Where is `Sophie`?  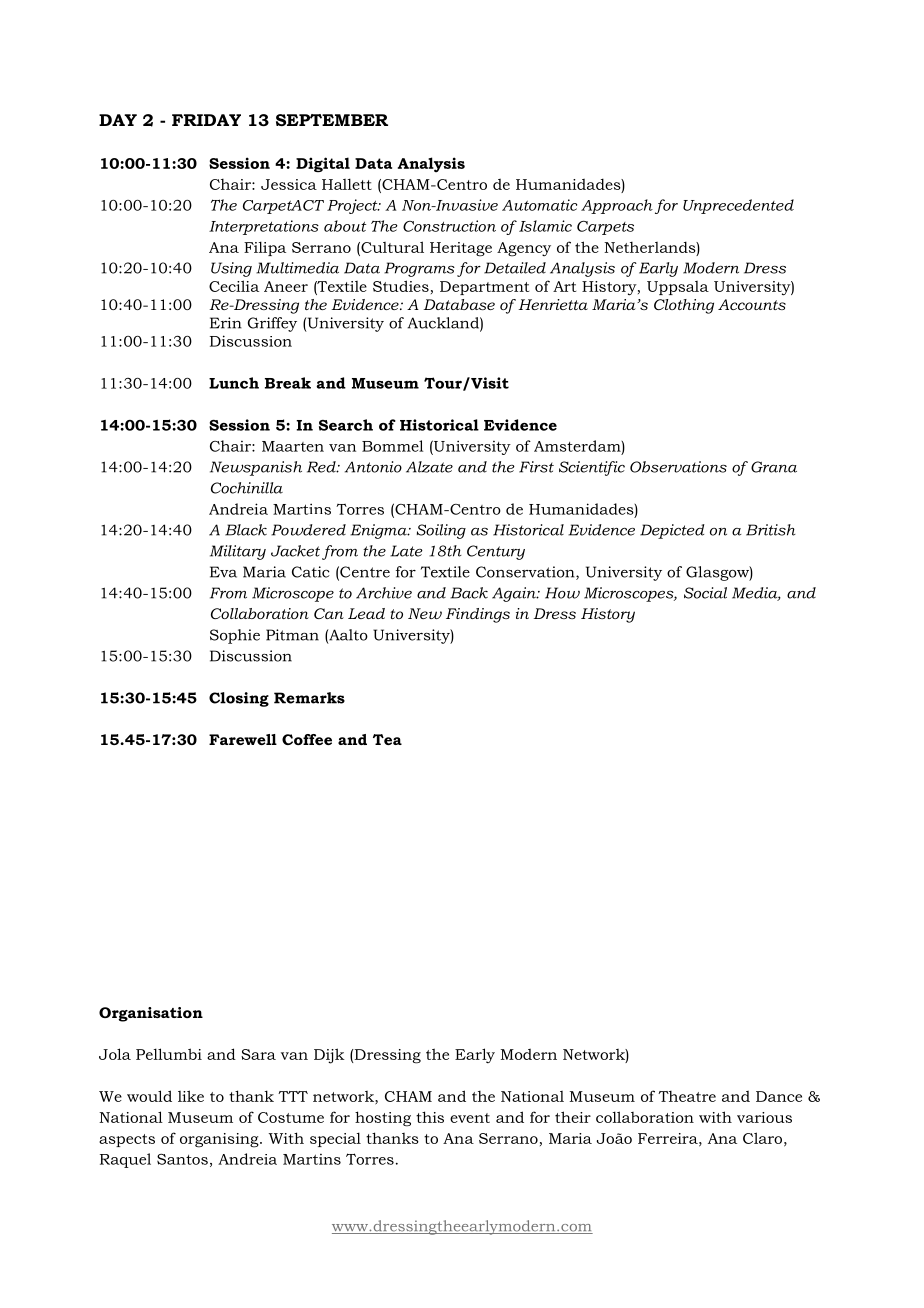
Sophie is located at coordinates (235, 636).
